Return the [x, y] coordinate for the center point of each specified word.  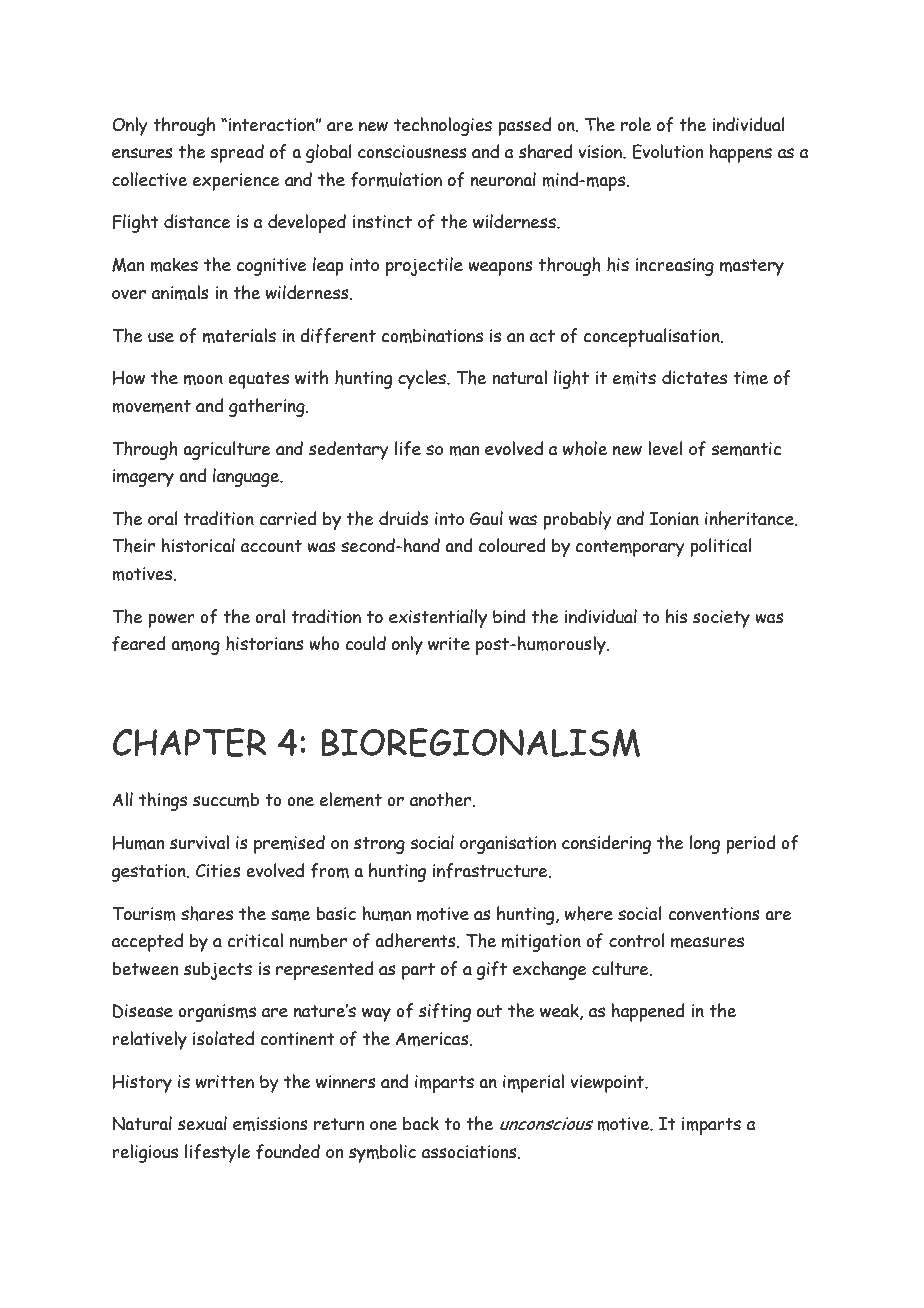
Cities [218, 871]
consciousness [412, 152]
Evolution [667, 151]
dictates [694, 377]
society [721, 619]
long [705, 844]
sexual [202, 1123]
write [449, 644]
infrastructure [491, 871]
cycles [423, 379]
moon [203, 379]
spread [237, 153]
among [195, 647]
